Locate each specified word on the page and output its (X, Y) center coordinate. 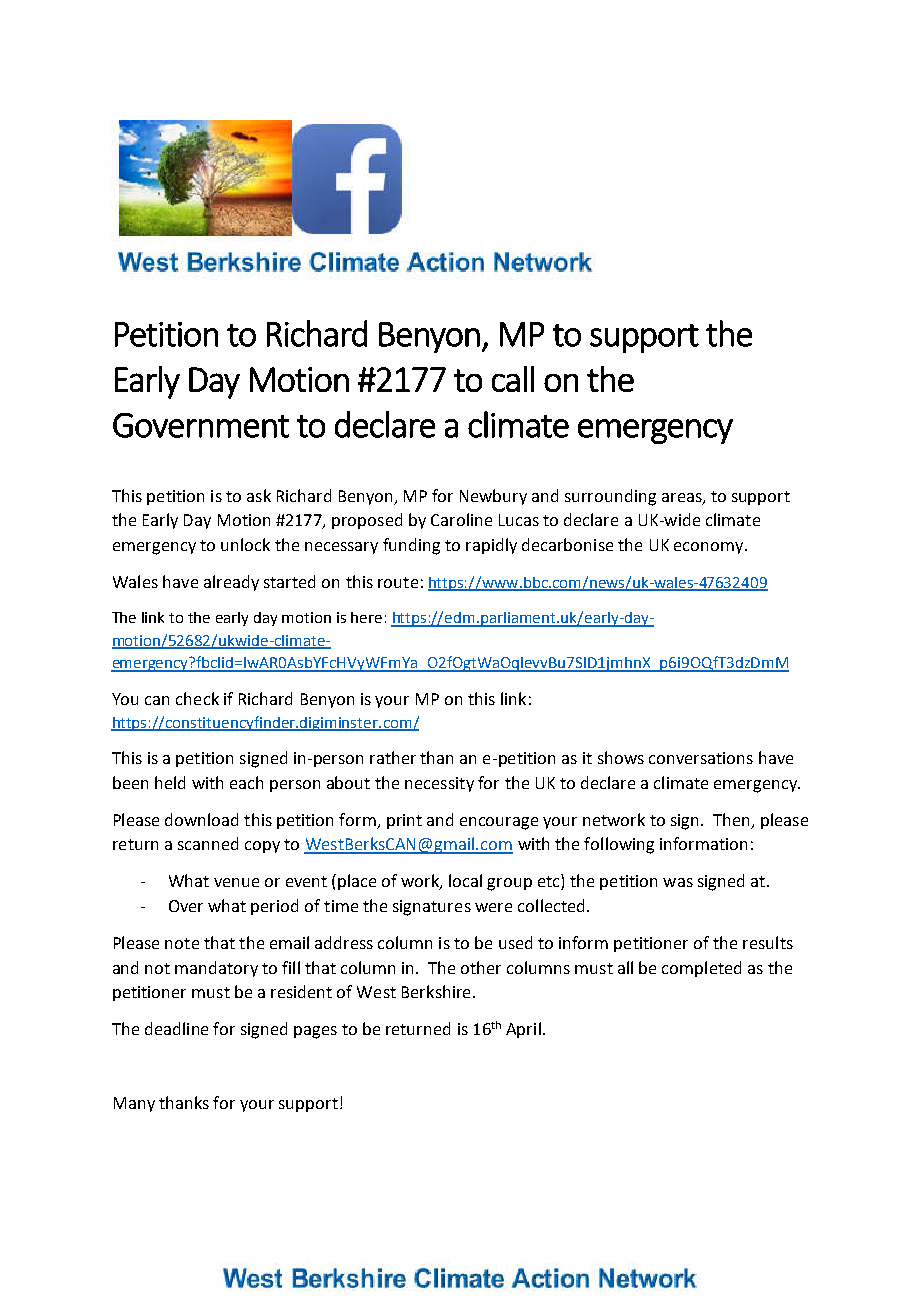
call (513, 379)
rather (393, 757)
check (197, 698)
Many (134, 1104)
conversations (701, 758)
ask (259, 495)
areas (683, 498)
